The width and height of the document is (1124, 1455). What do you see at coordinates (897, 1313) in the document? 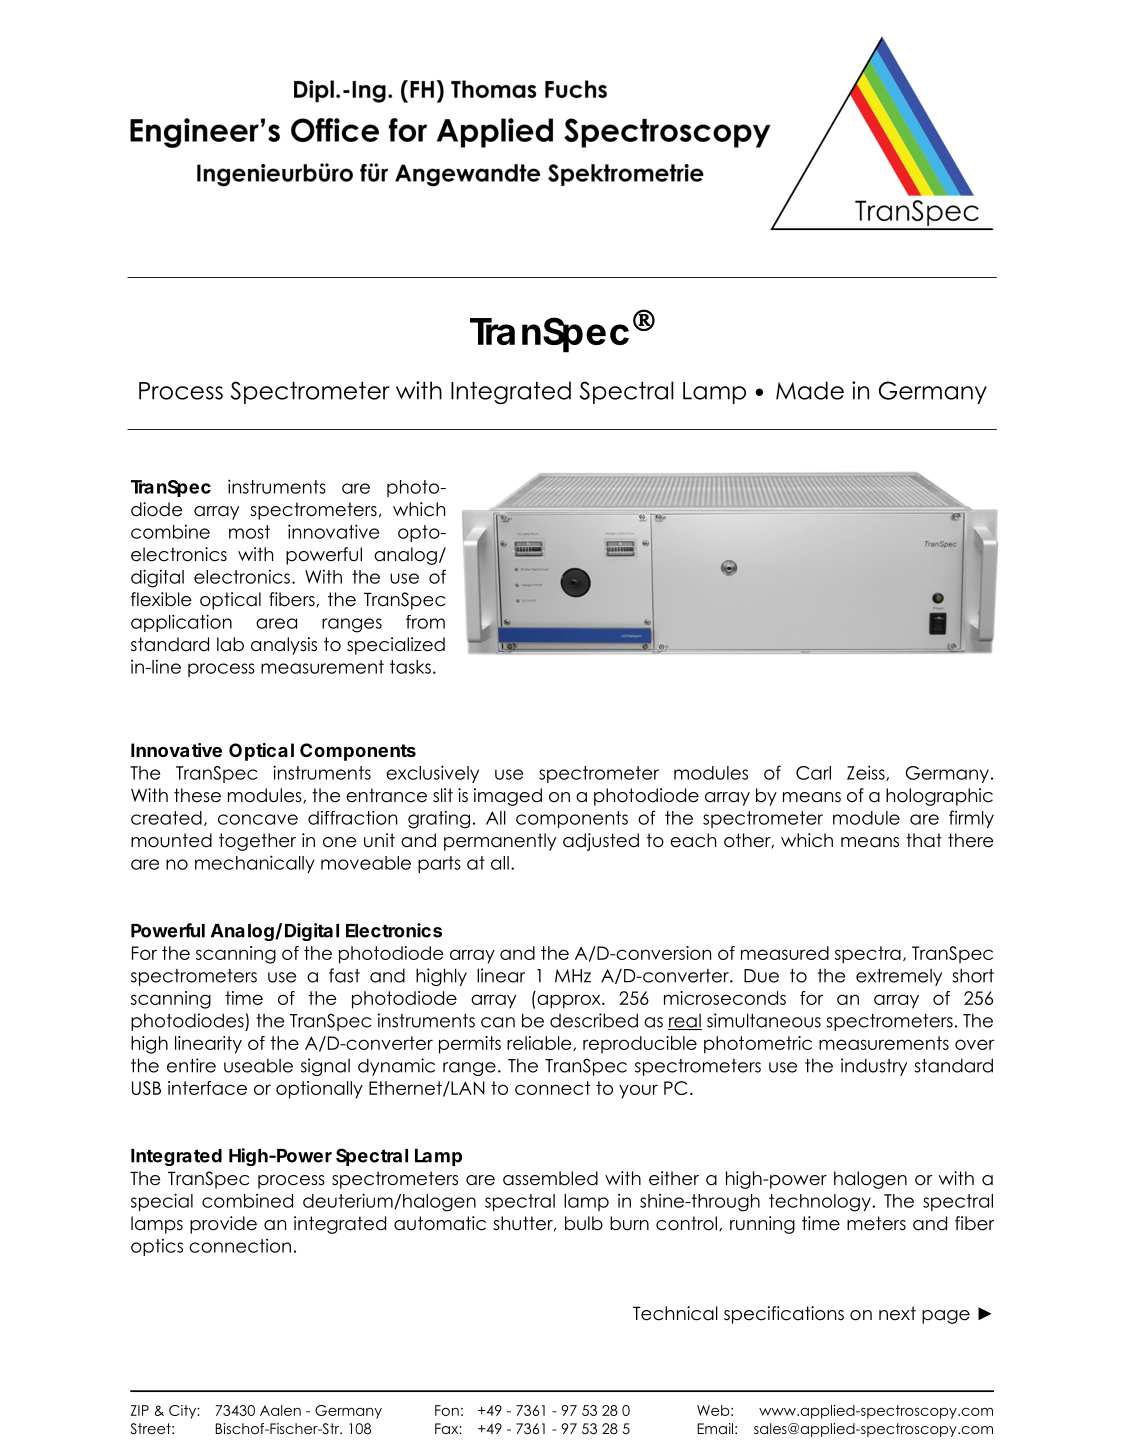
I see `next` at bounding box center [897, 1313].
